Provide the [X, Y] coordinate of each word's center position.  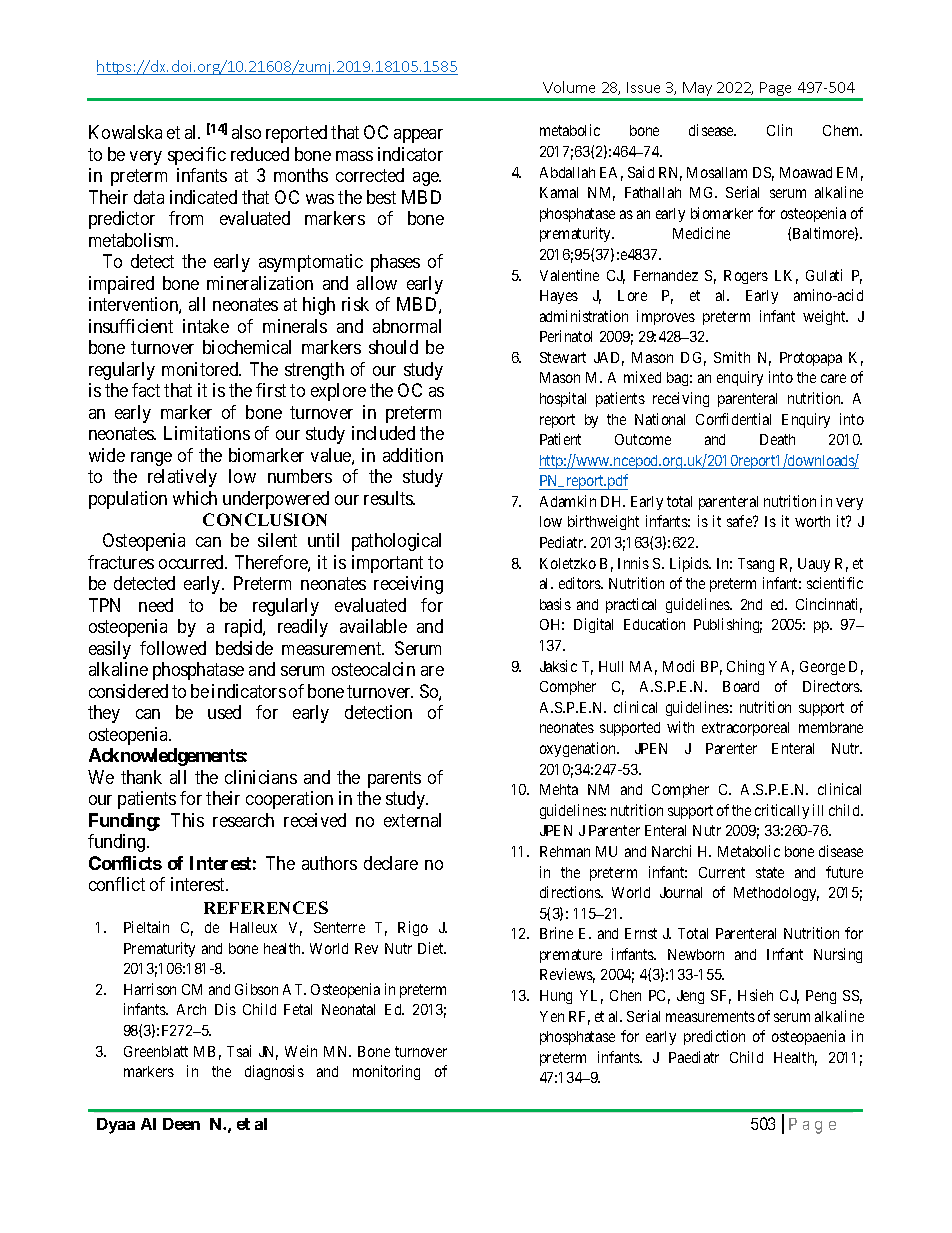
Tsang [756, 565]
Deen [181, 1124]
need [156, 605]
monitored [201, 369]
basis [555, 604]
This [187, 820]
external [412, 820]
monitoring [386, 1072]
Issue [643, 87]
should [393, 347]
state [770, 872]
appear [418, 136]
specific [197, 156]
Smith [732, 357]
